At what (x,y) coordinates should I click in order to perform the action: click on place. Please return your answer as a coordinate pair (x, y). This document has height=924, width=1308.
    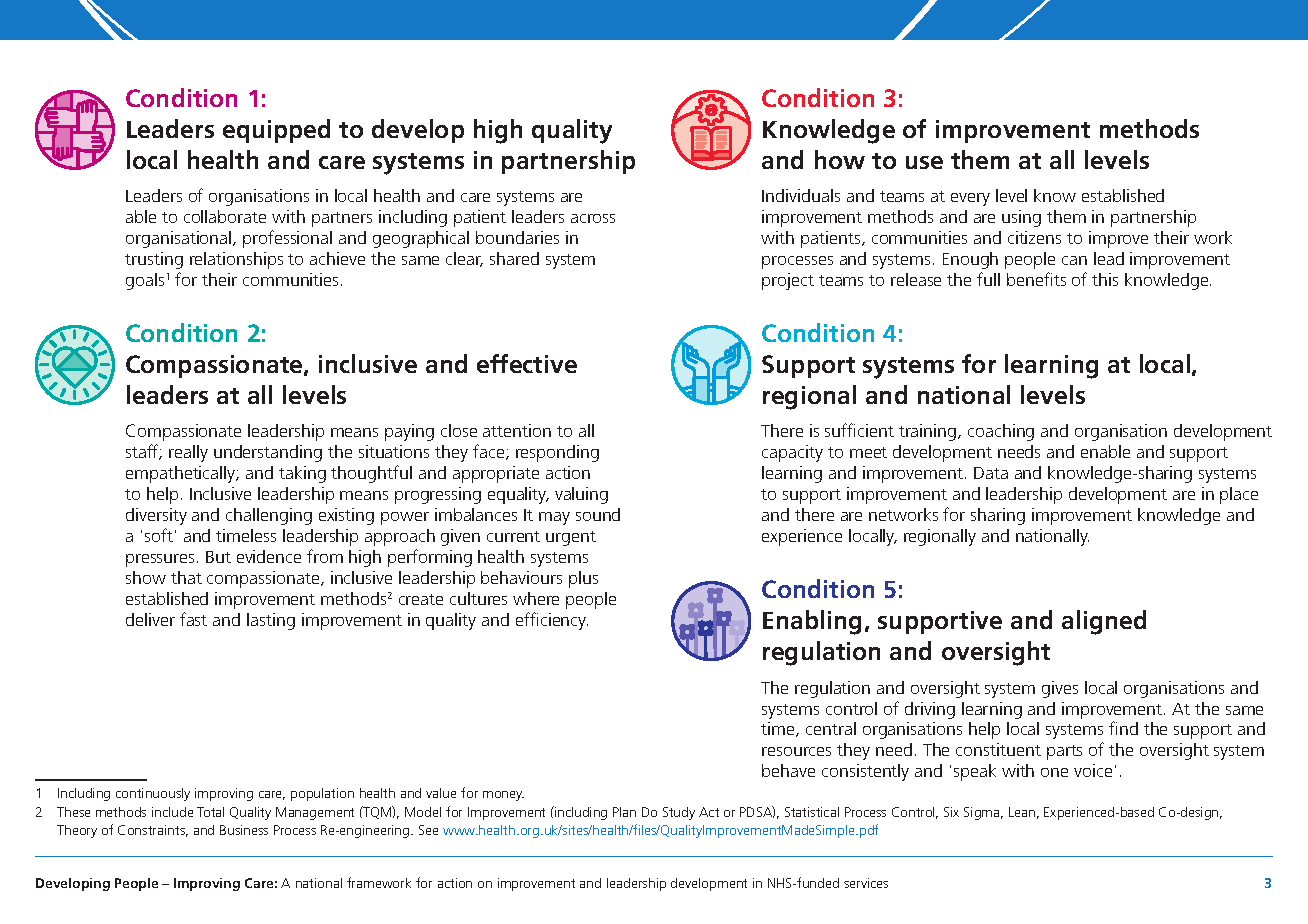
    Looking at the image, I should click on (1239, 495).
